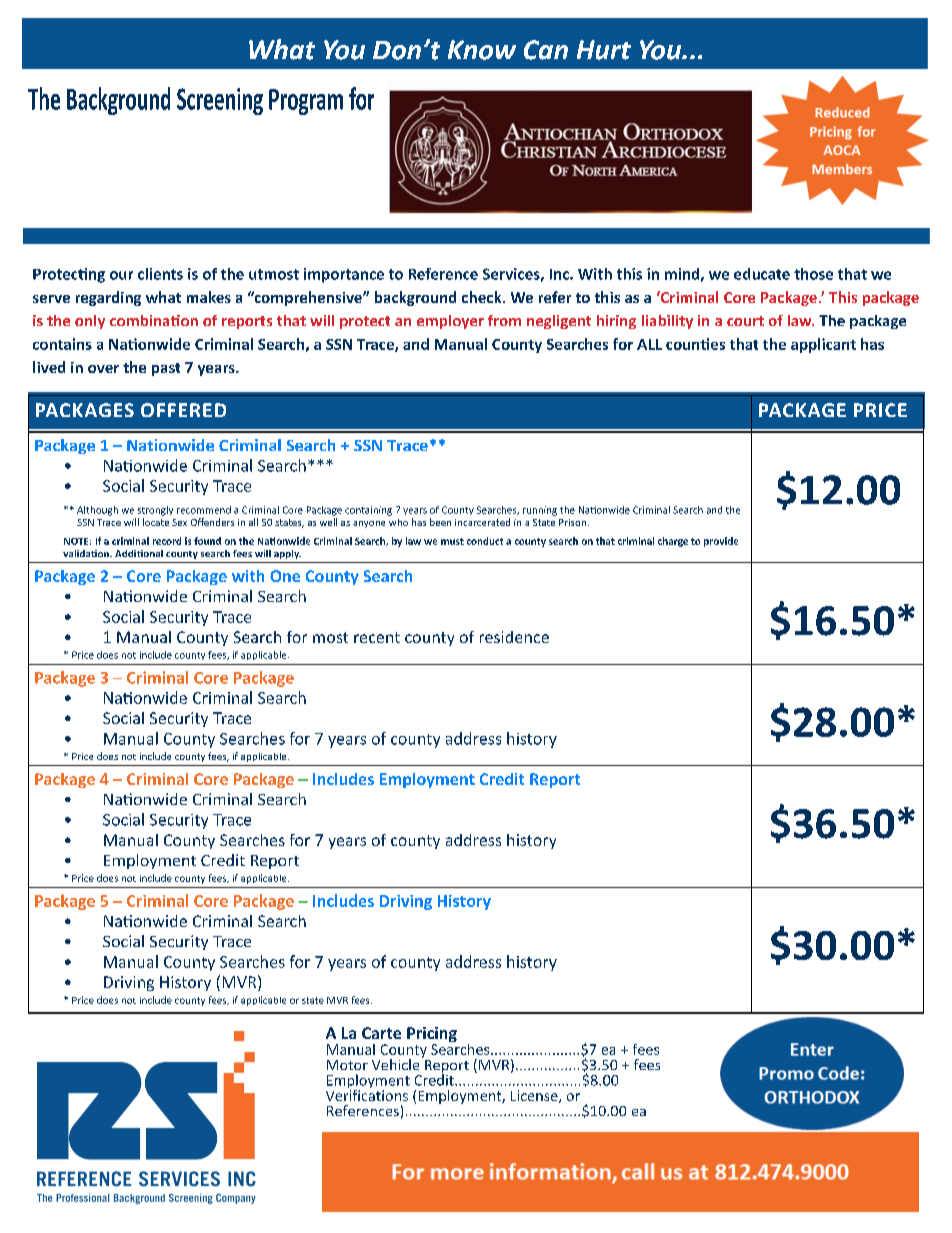 The width and height of the screenshot is (952, 1233). What do you see at coordinates (160, 274) in the screenshot?
I see `clients` at bounding box center [160, 274].
